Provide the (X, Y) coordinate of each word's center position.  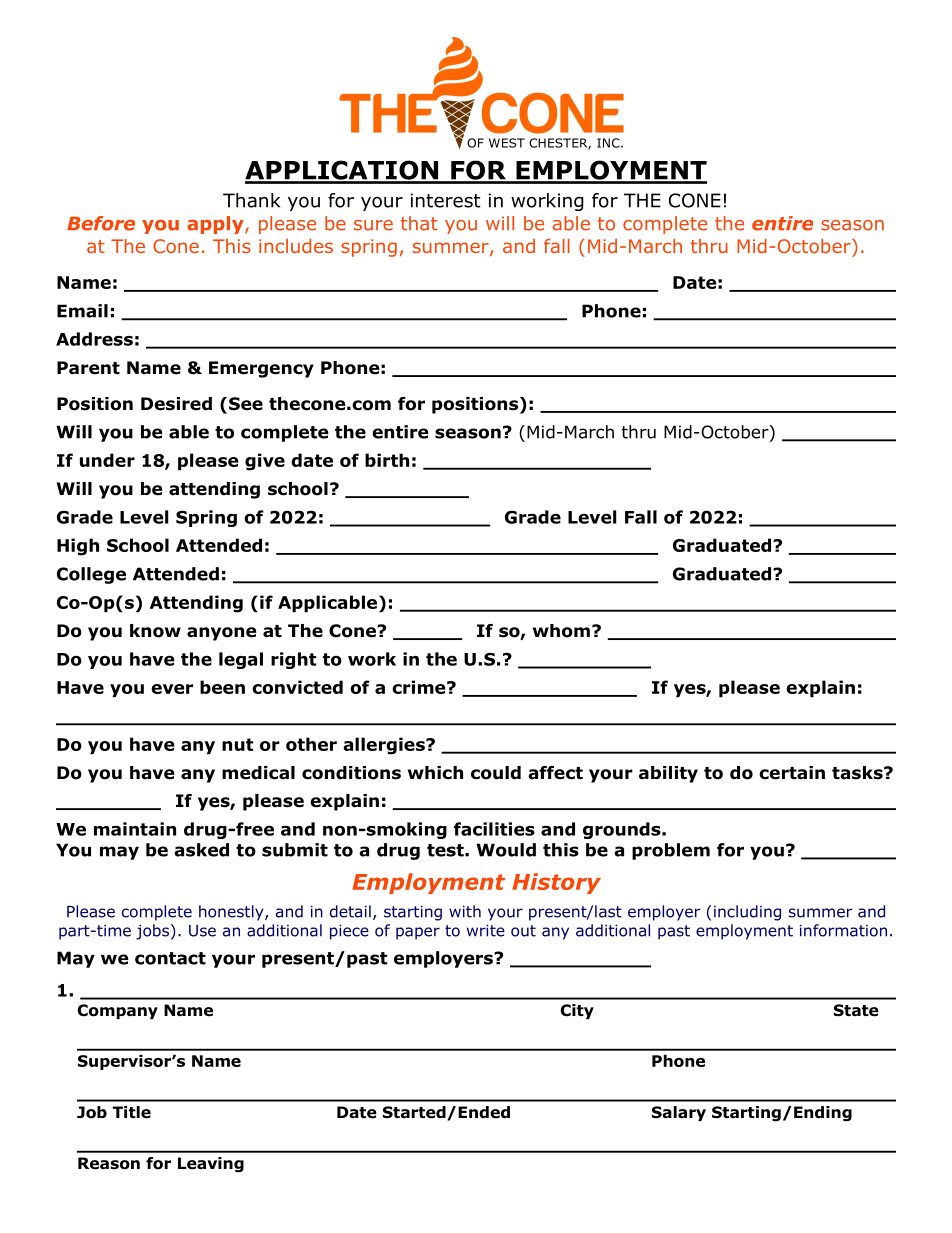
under (107, 460)
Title (132, 1112)
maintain (135, 829)
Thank (251, 200)
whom (561, 631)
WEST (507, 143)
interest (446, 200)
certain (792, 773)
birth (387, 460)
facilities (494, 829)
